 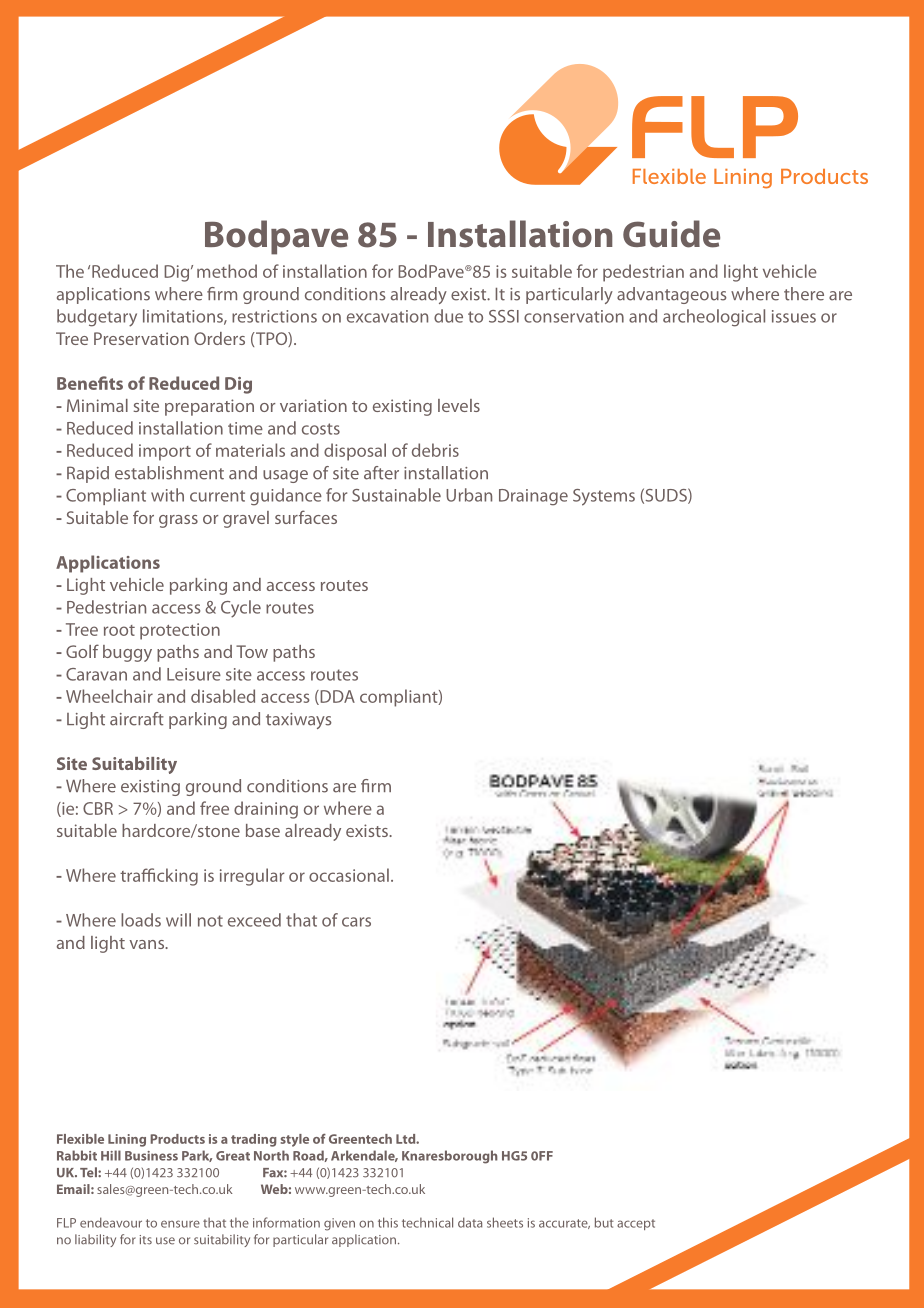 I want to click on Guide, so click(x=671, y=234).
